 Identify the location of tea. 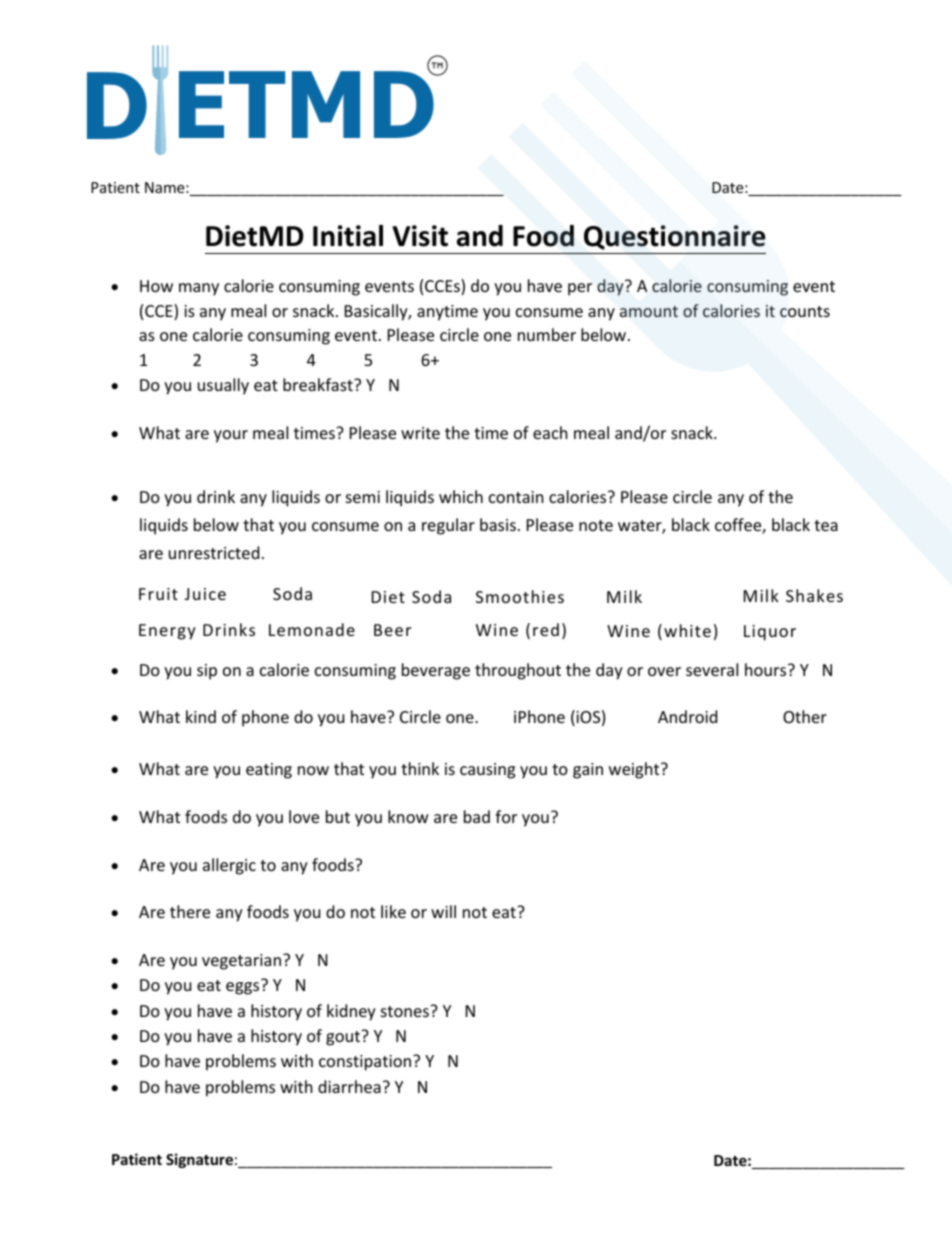
(826, 525).
